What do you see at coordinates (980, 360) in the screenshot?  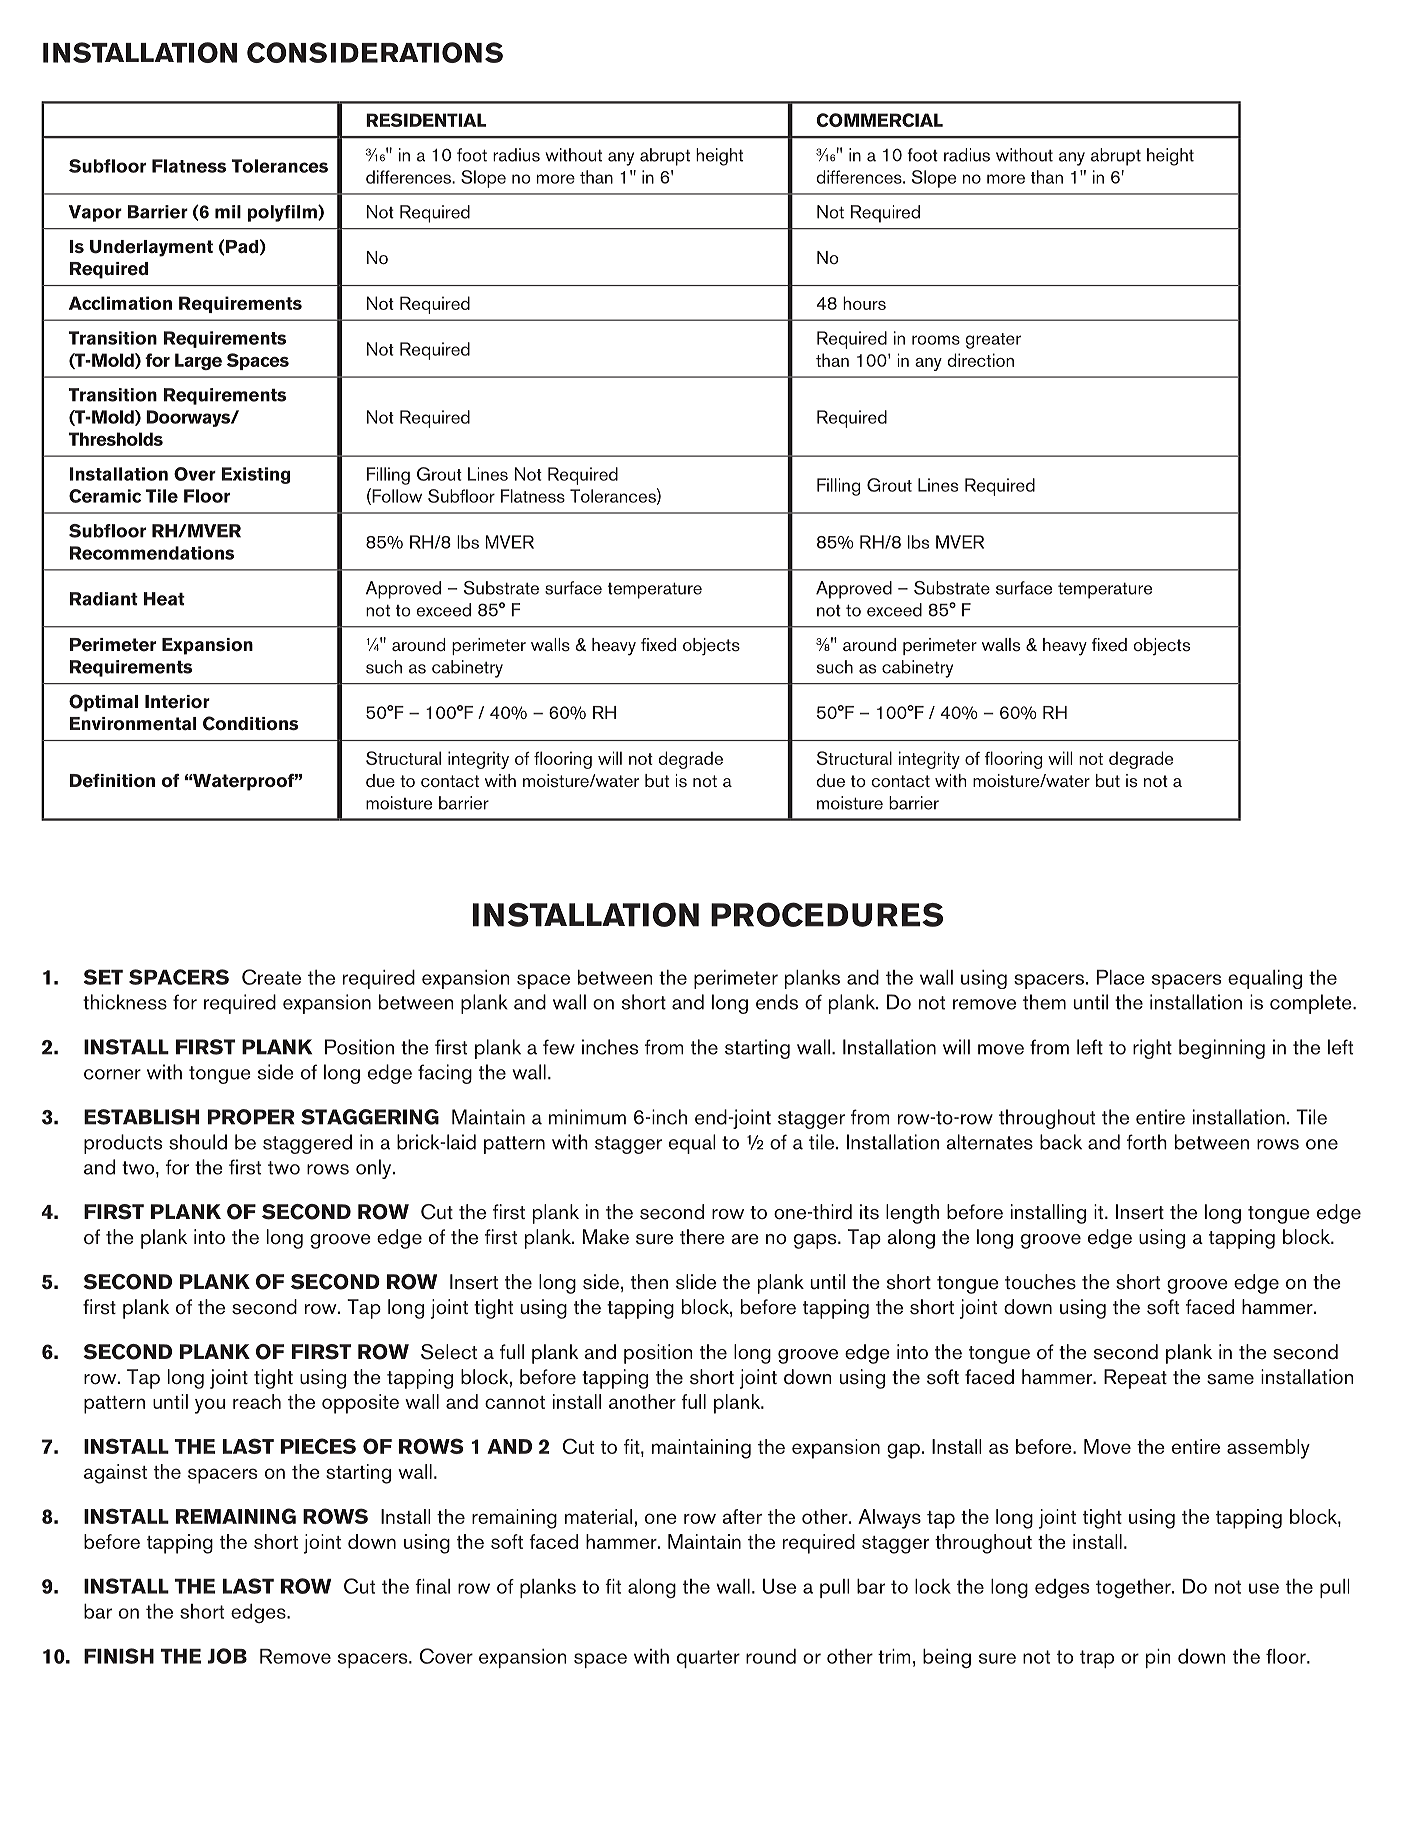 I see `direction` at bounding box center [980, 360].
